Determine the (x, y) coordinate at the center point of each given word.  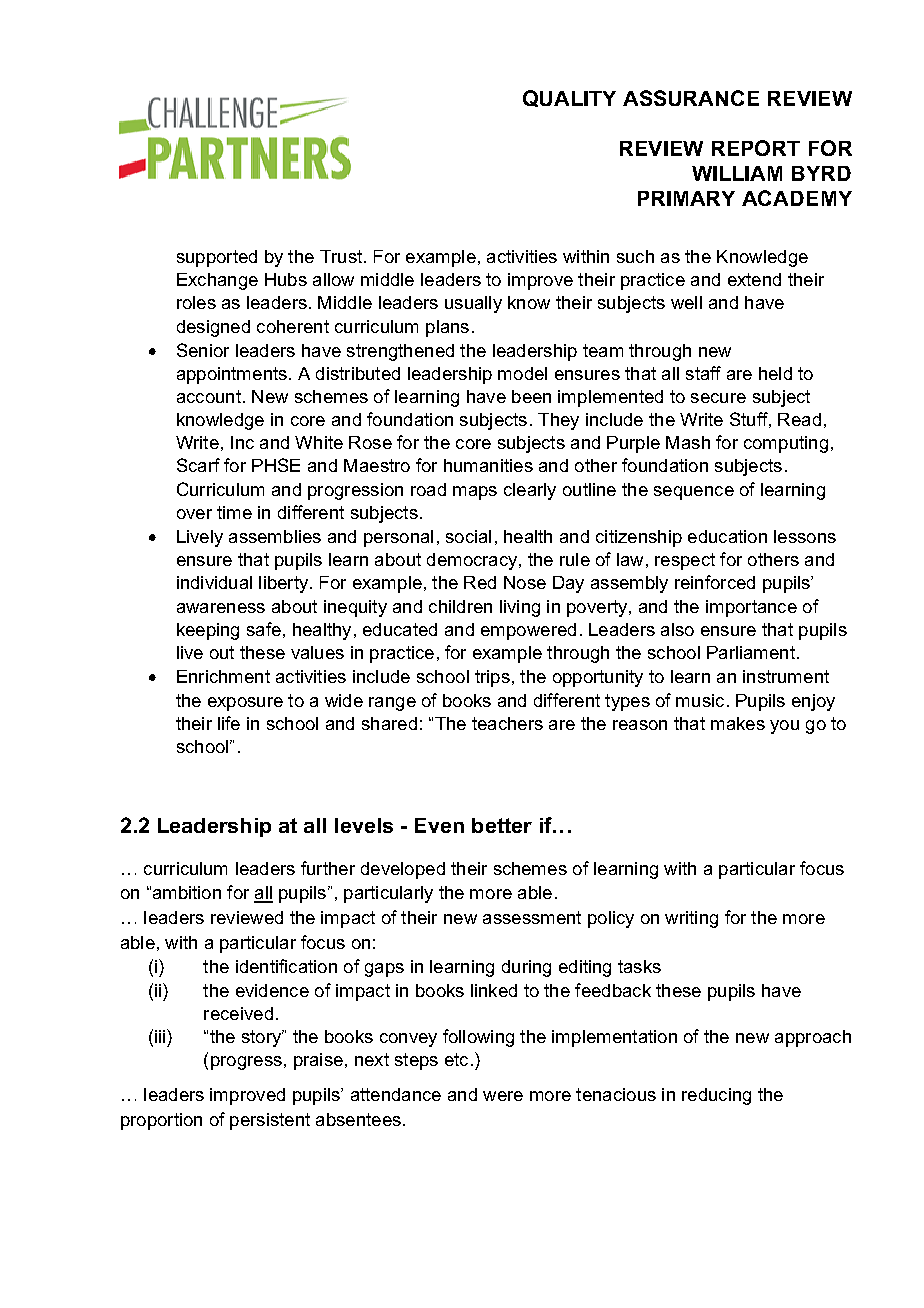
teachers (507, 723)
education (727, 536)
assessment (532, 917)
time (234, 512)
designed (213, 328)
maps (475, 493)
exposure (245, 704)
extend (754, 279)
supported (217, 258)
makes (738, 723)
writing (691, 919)
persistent (270, 1121)
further (328, 868)
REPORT (756, 148)
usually (473, 304)
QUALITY (569, 98)
